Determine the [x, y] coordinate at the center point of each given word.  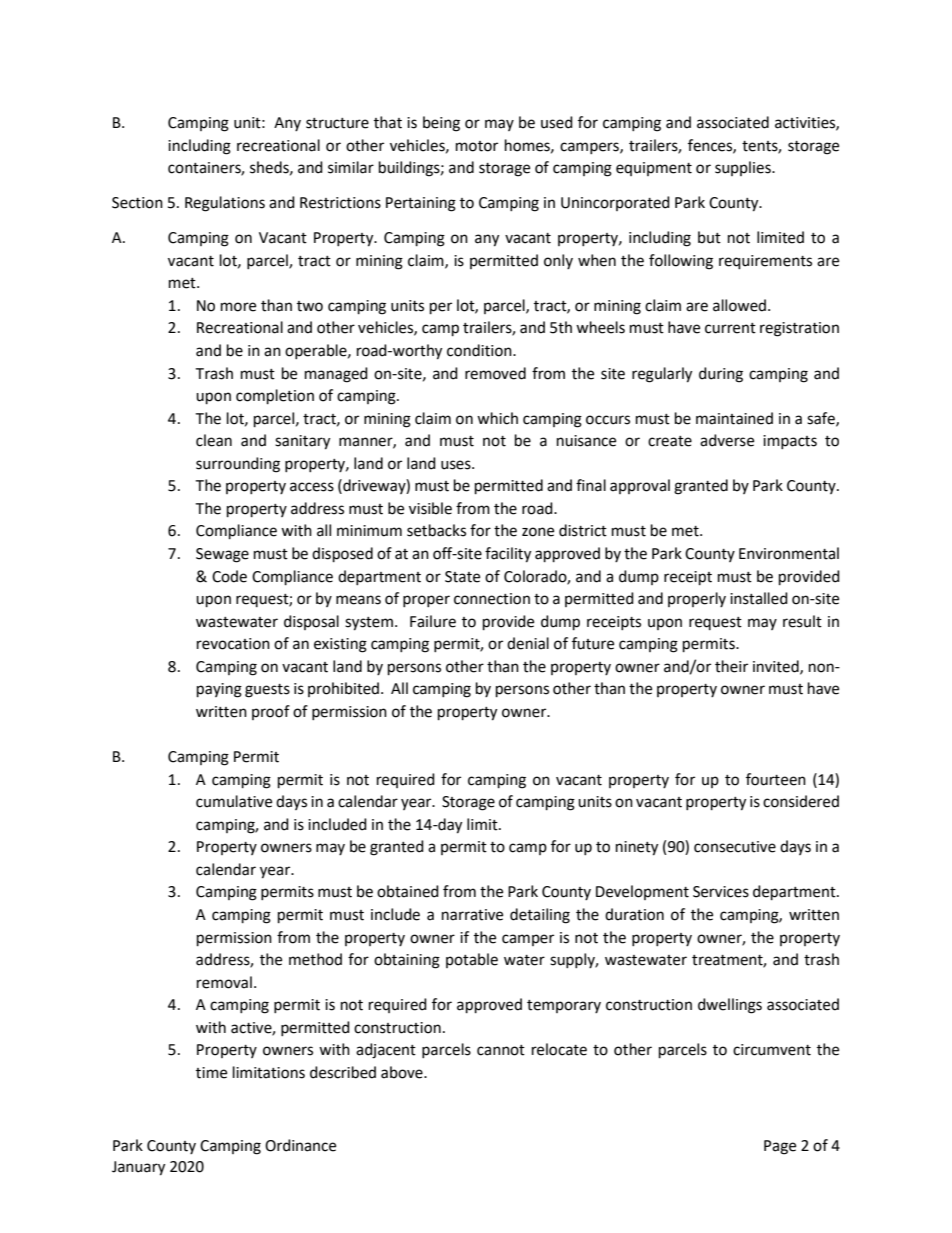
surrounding [238, 465]
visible [430, 508]
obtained [408, 891]
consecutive [735, 847]
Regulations [225, 204]
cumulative [234, 801]
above [403, 1072]
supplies [744, 168]
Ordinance [300, 1145]
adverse [727, 440]
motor [477, 146]
